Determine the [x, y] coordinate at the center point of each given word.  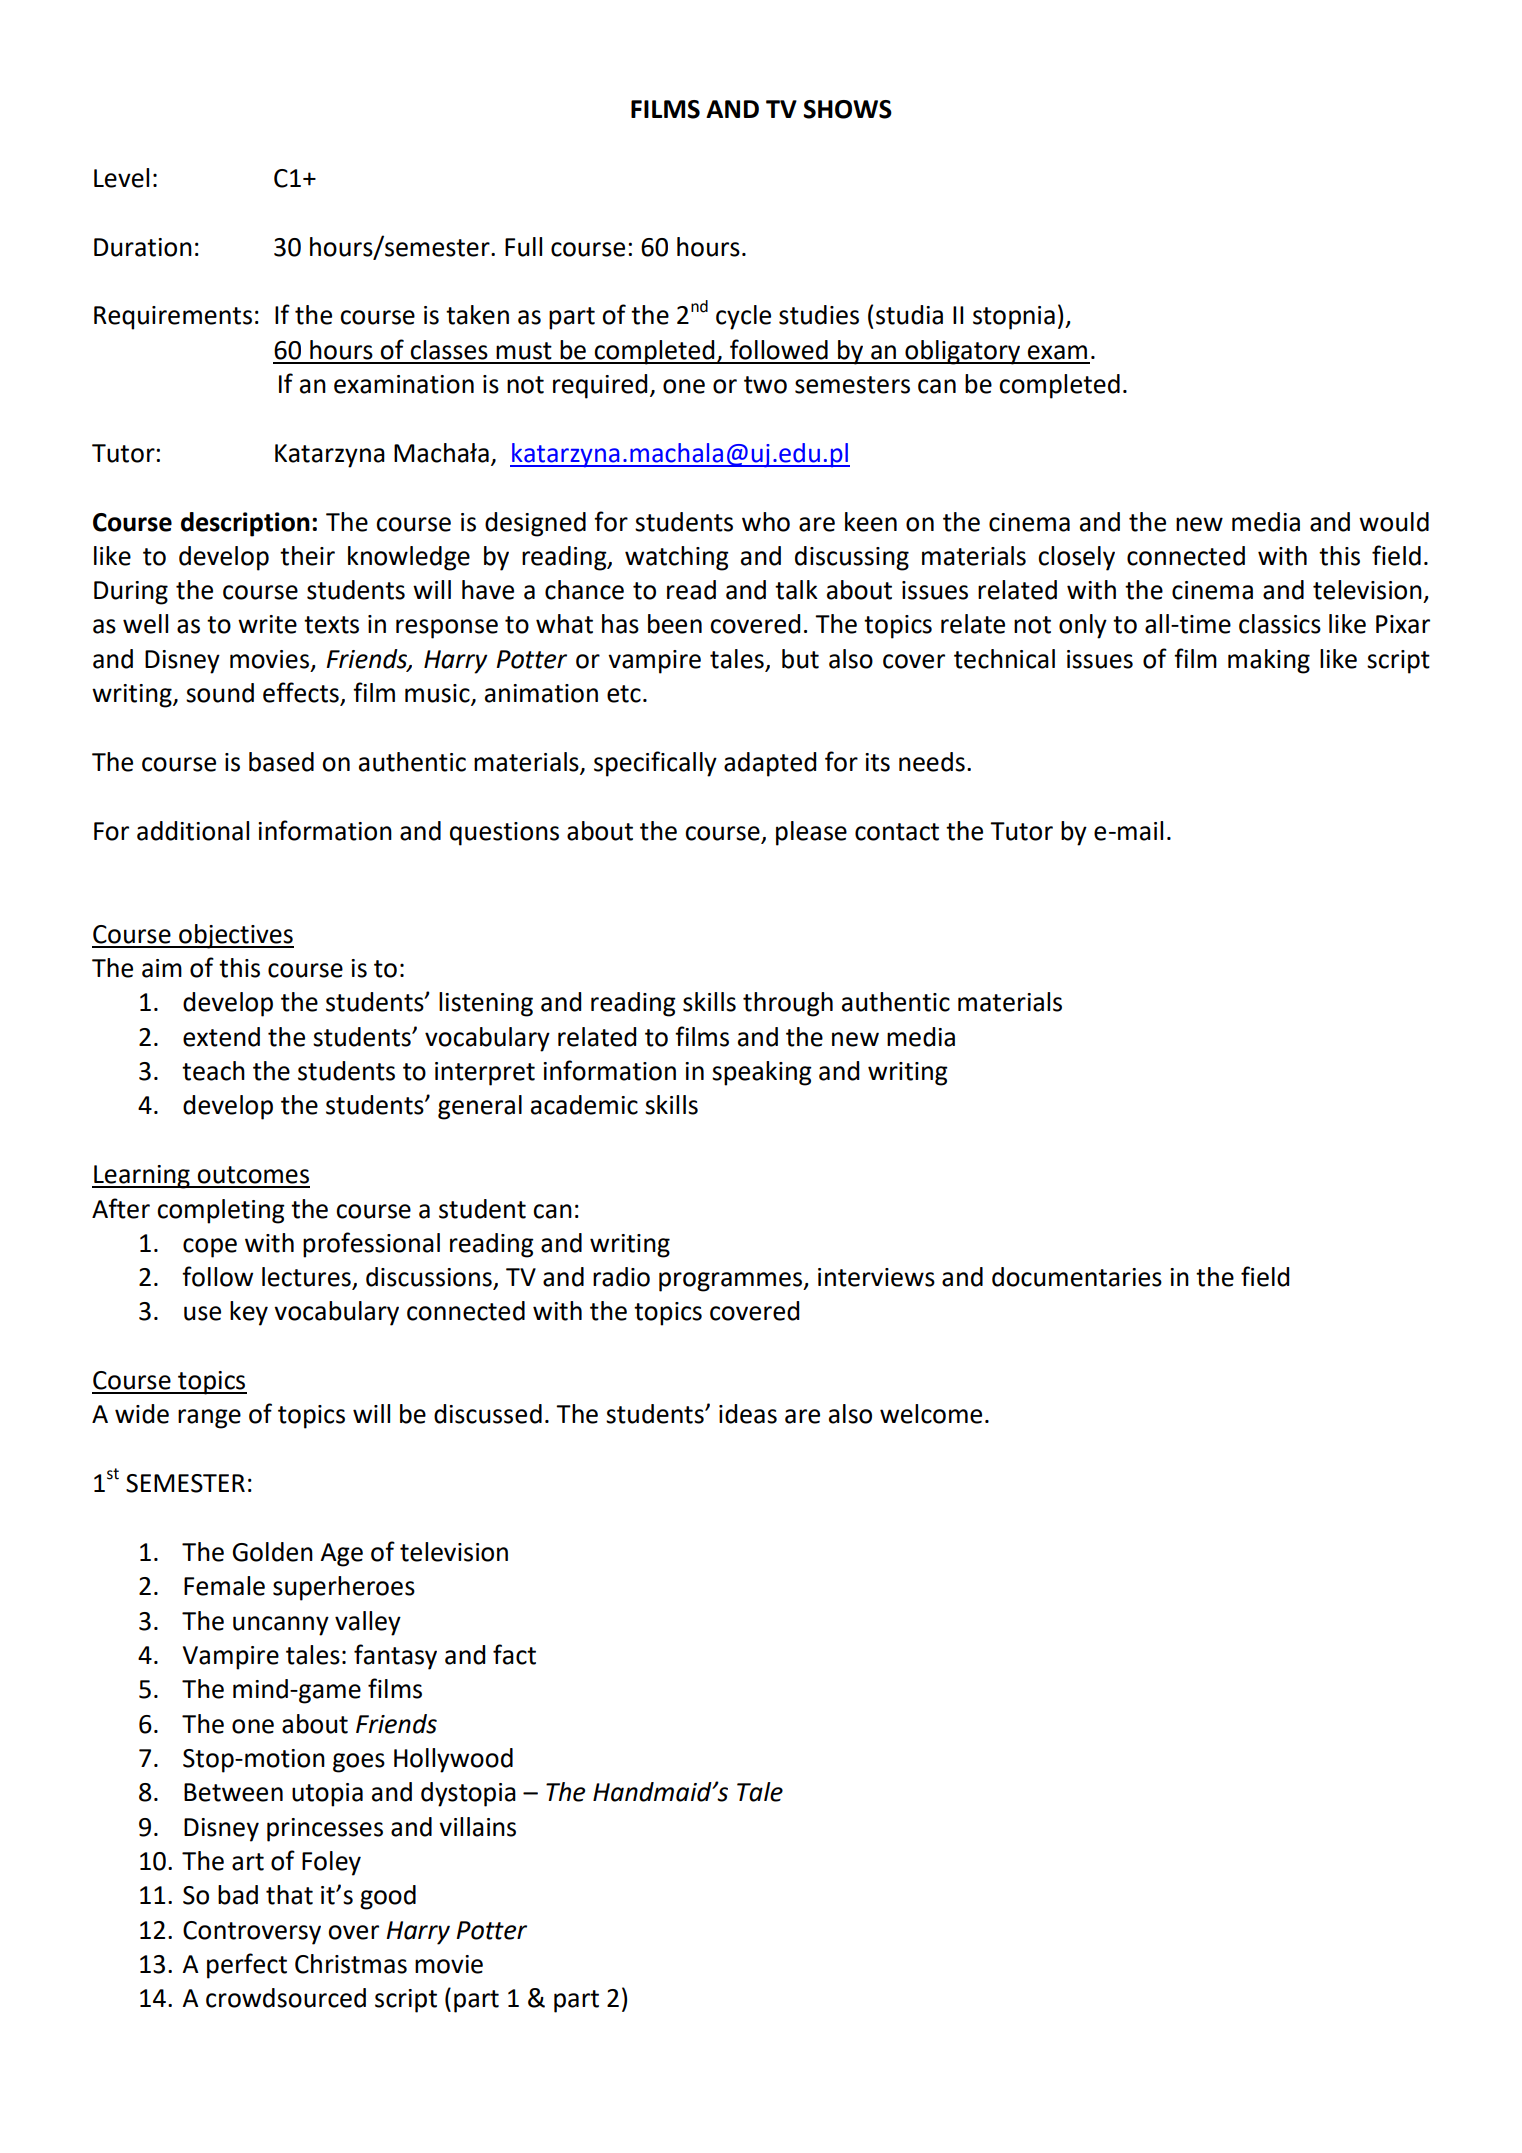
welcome [931, 1414]
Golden [273, 1552]
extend [221, 1037]
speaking [762, 1073]
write [267, 624]
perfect [247, 1966]
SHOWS [847, 109]
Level [121, 178]
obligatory [963, 352]
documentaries [1077, 1277]
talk [796, 590]
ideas [748, 1414]
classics [1280, 624]
